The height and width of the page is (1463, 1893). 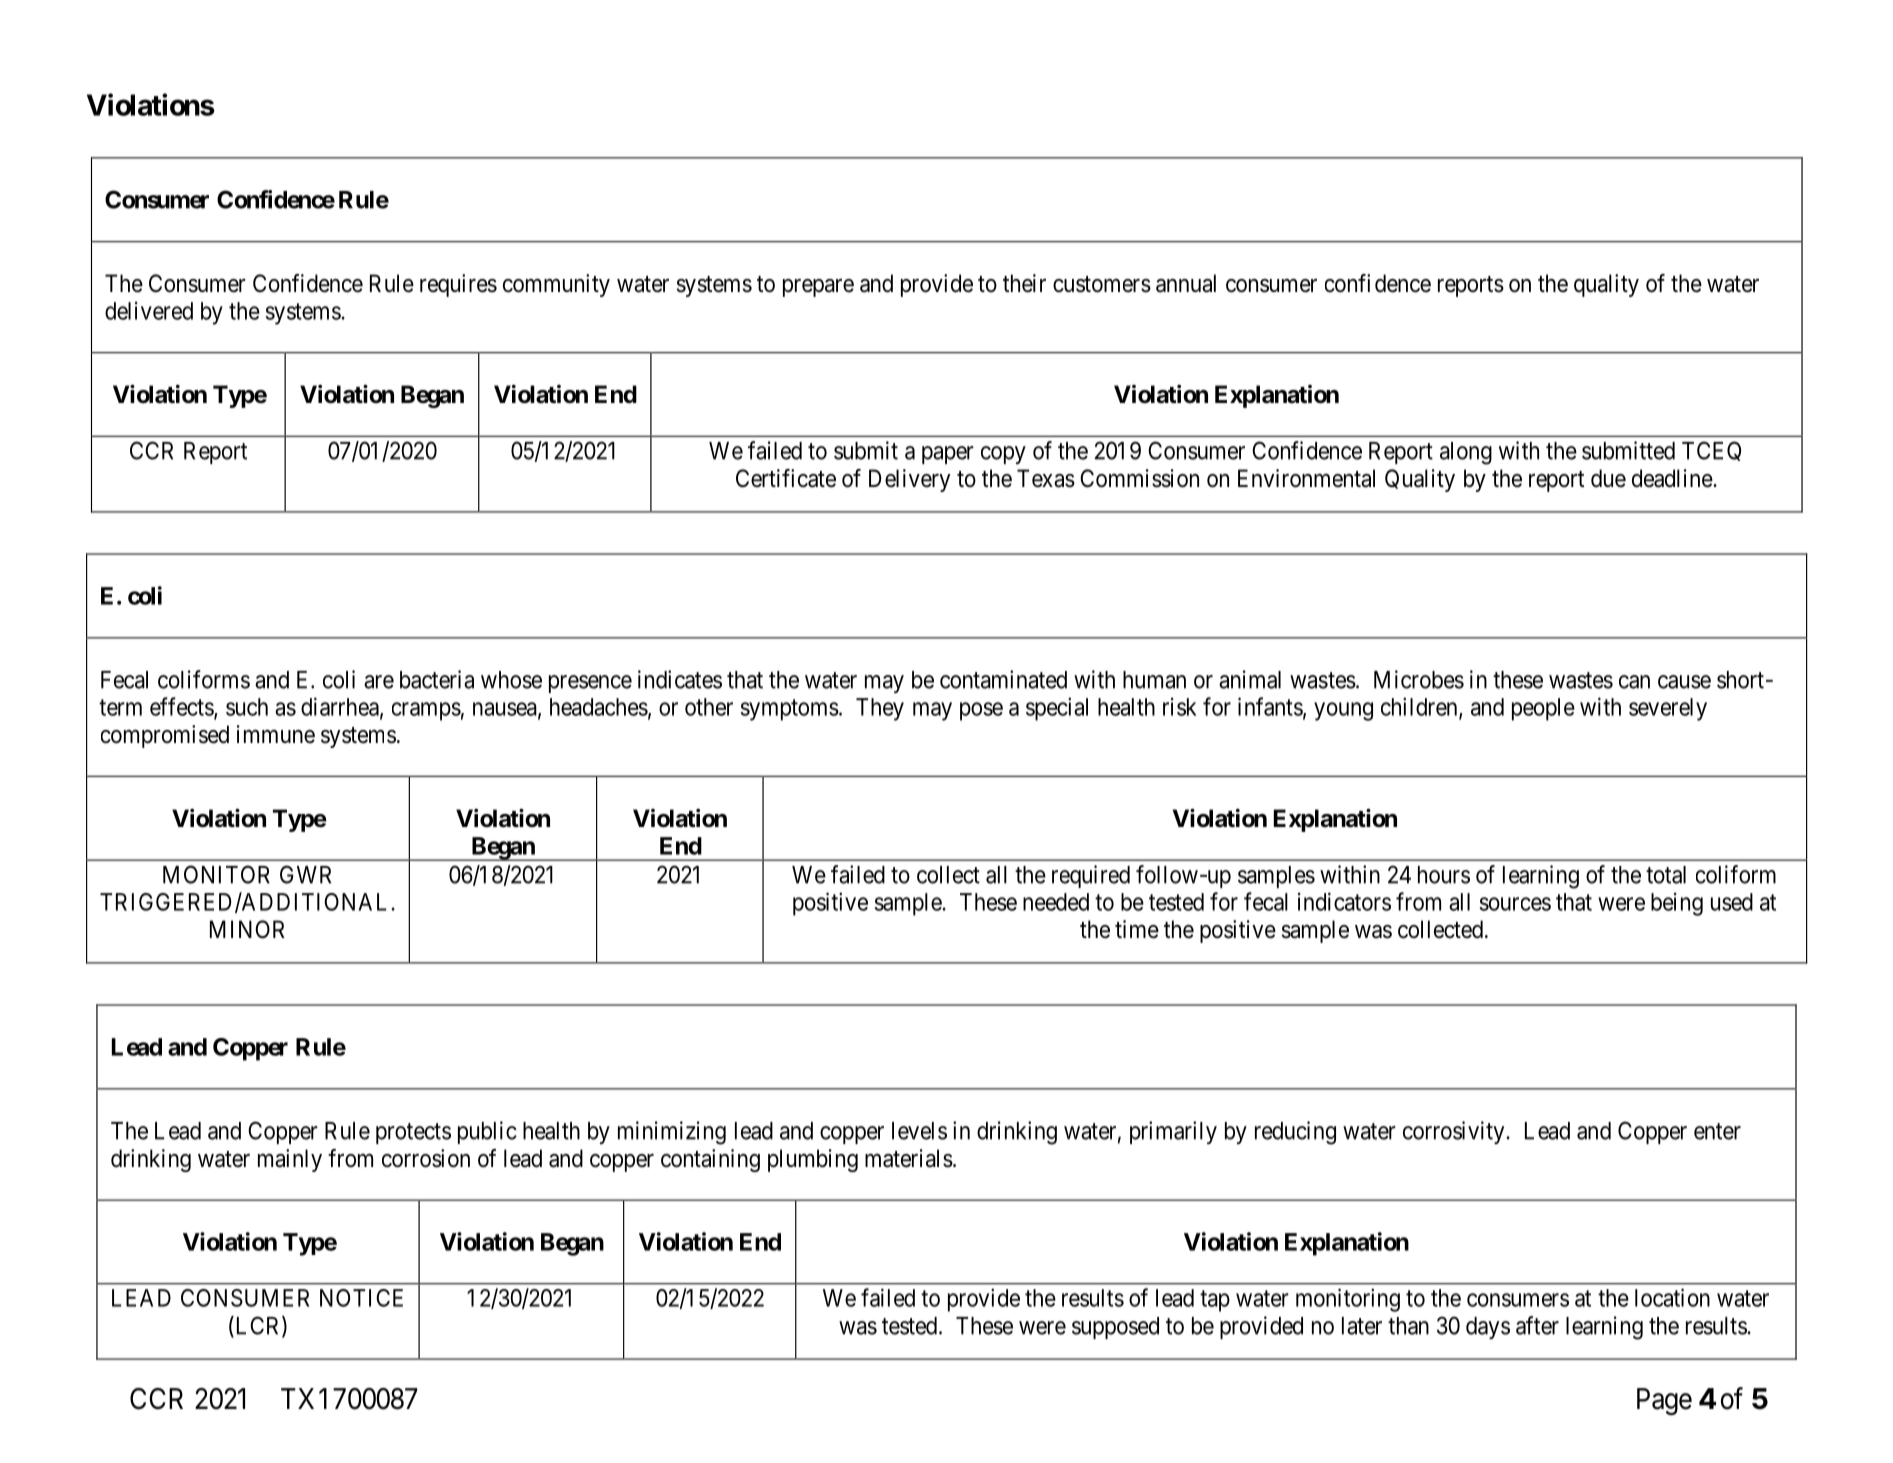 What do you see at coordinates (1537, 1325) in the page?
I see `after` at bounding box center [1537, 1325].
